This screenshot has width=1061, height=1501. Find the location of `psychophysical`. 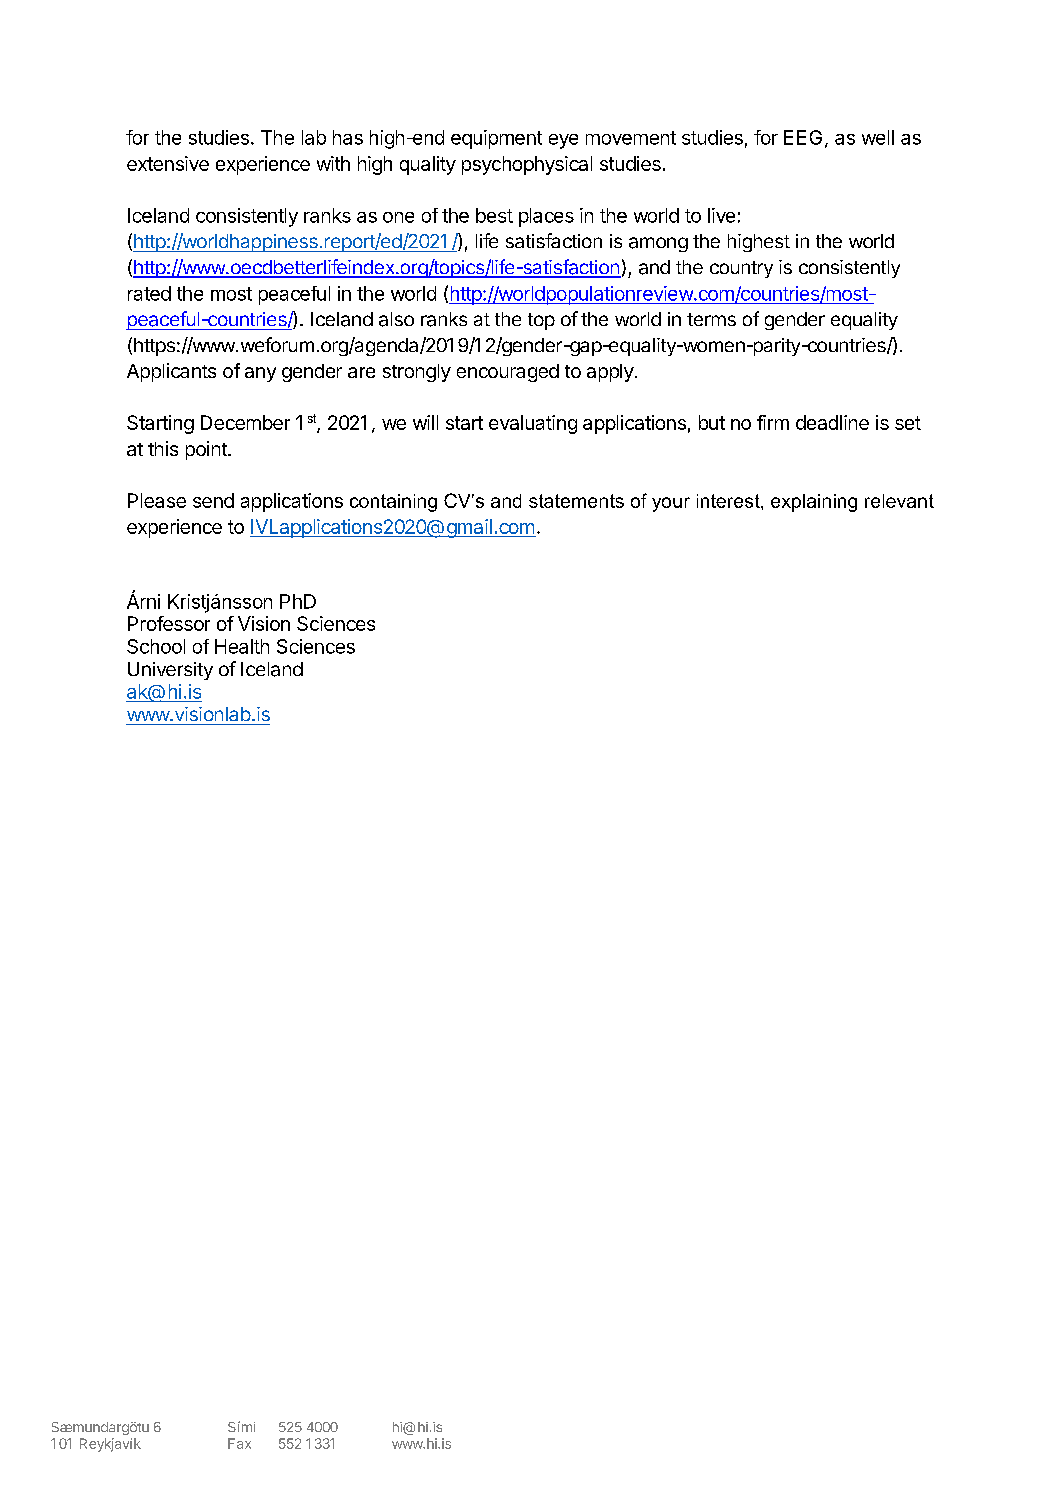

psychophysical is located at coordinates (527, 165).
